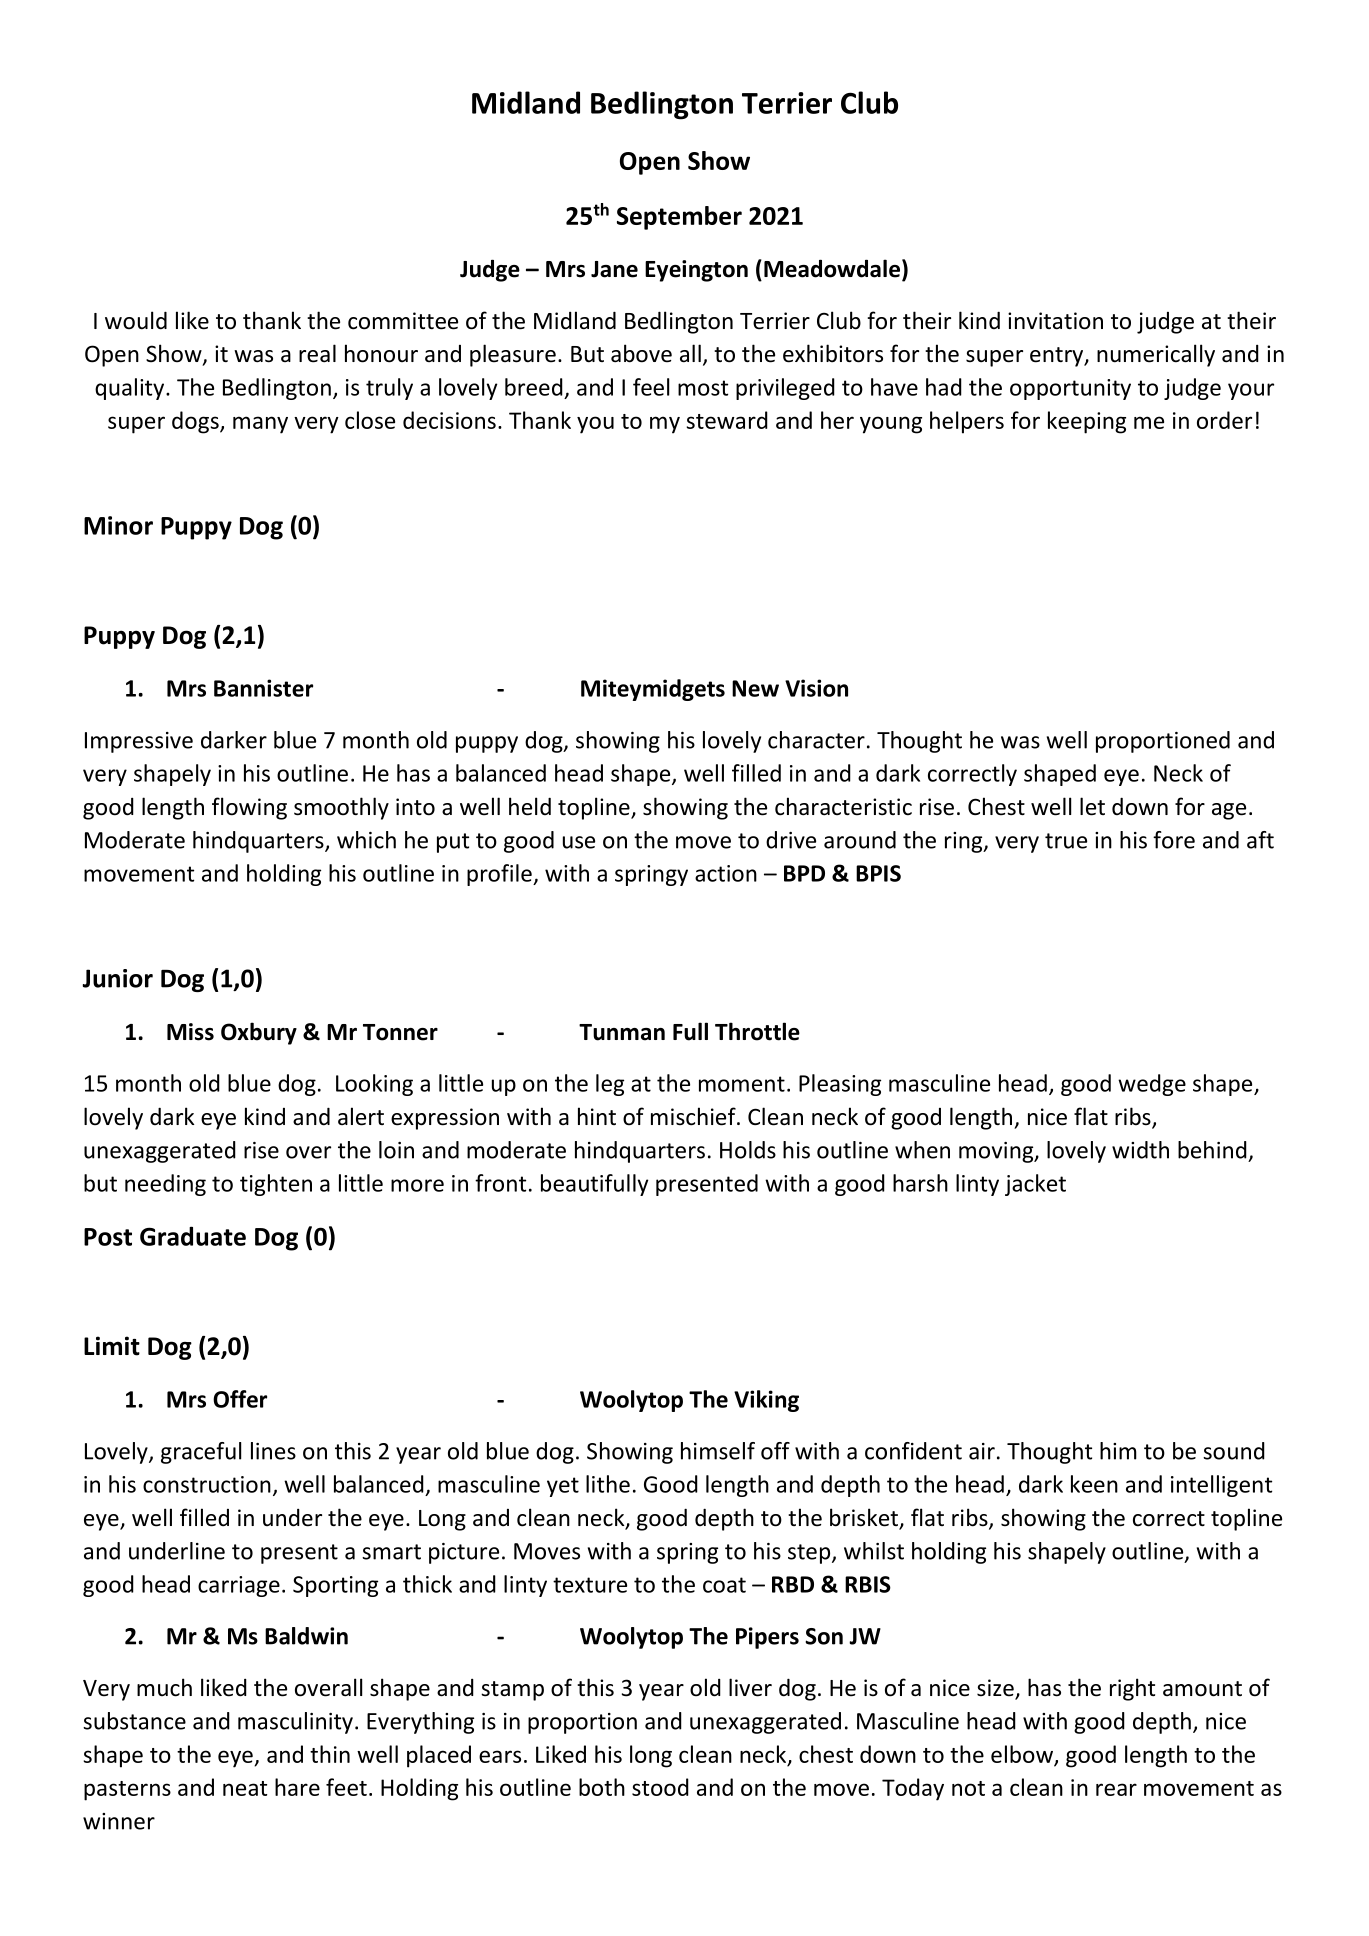 This document has width=1369, height=1936. What do you see at coordinates (193, 1236) in the document?
I see `Graduate` at bounding box center [193, 1236].
